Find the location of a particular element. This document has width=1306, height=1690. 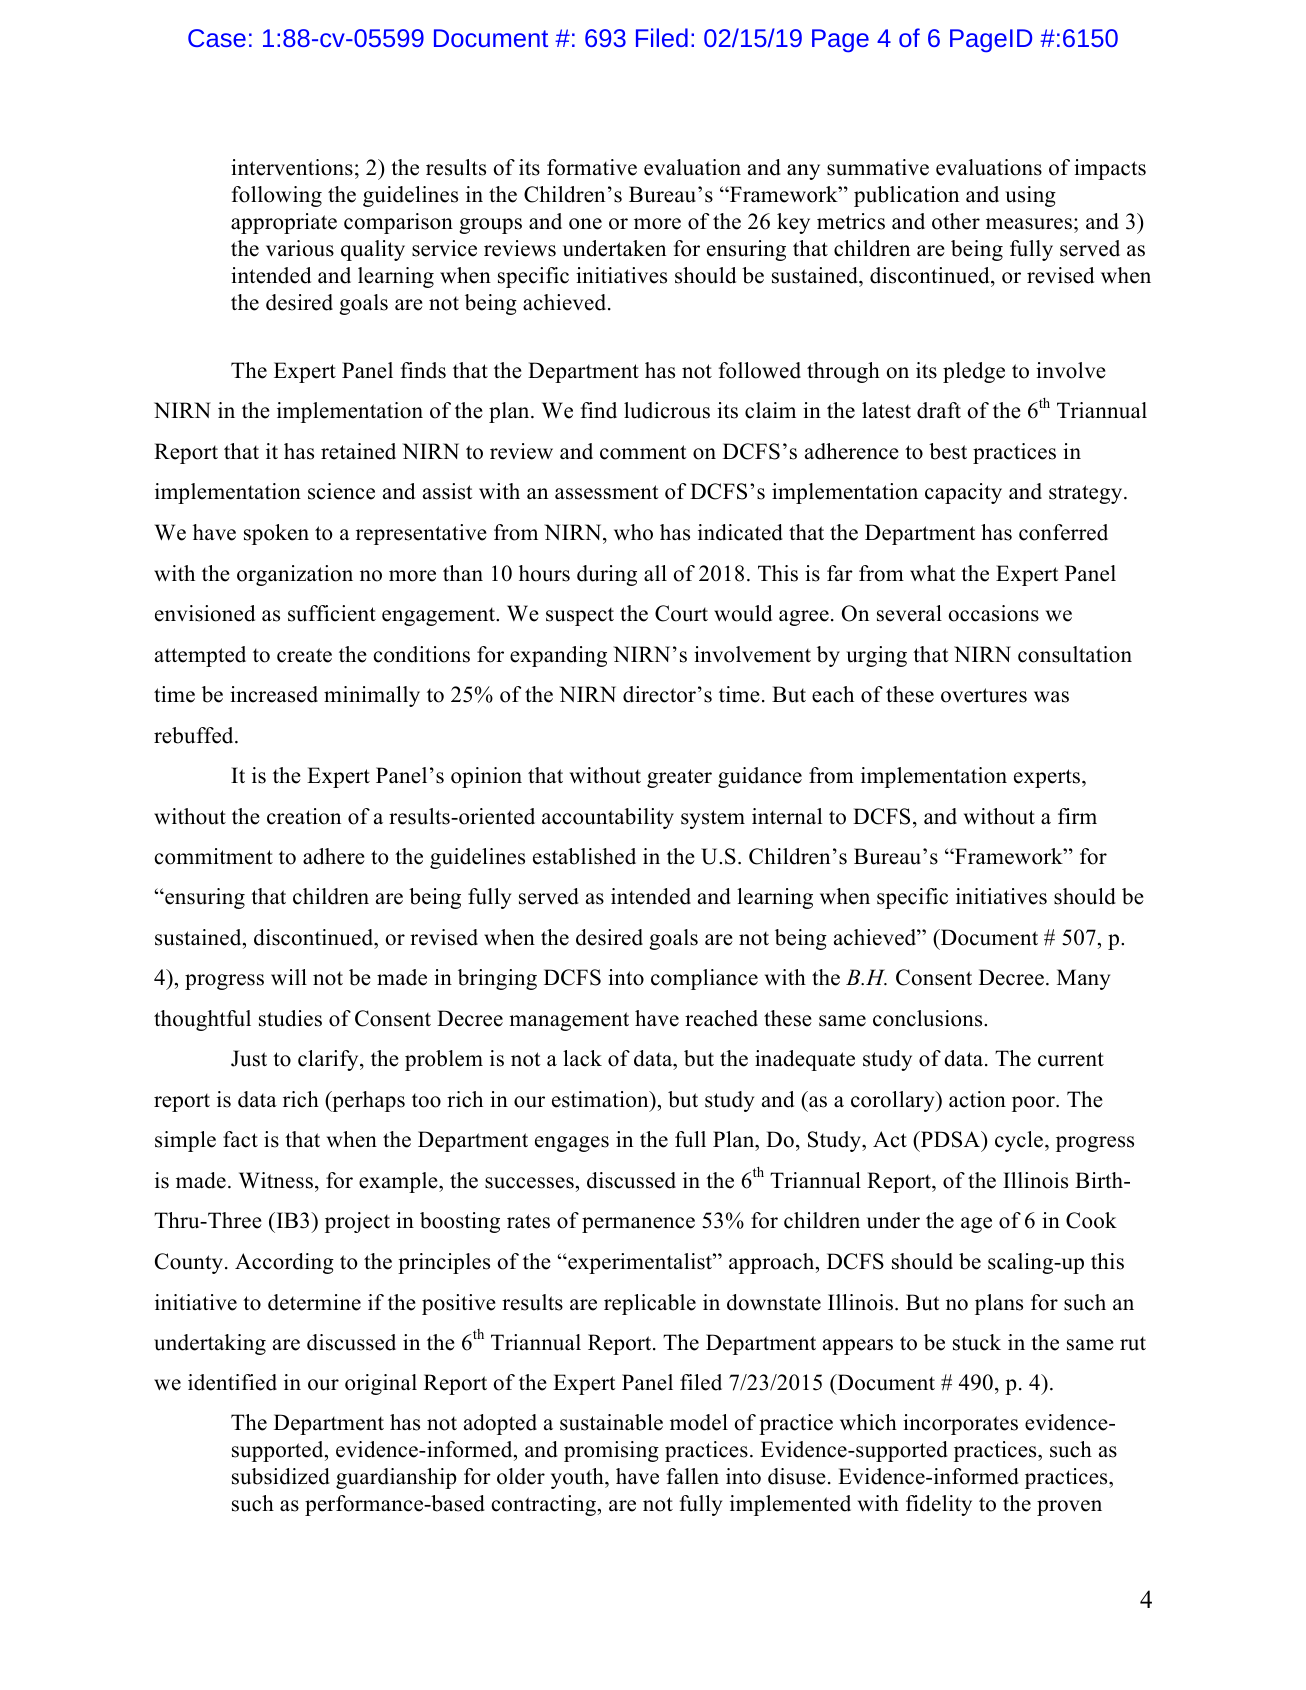

subsidized is located at coordinates (281, 1476).
